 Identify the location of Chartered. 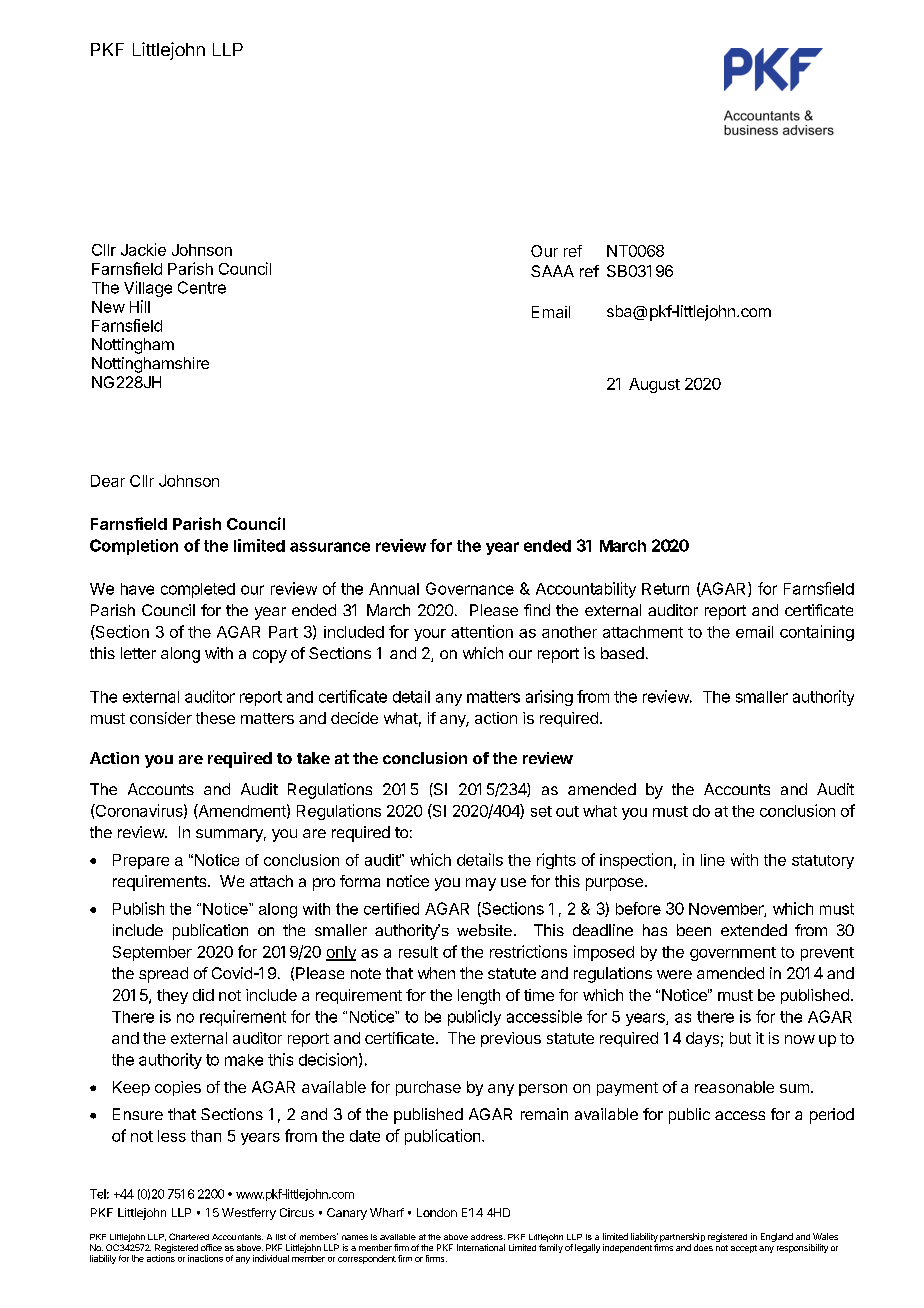
(189, 1236).
